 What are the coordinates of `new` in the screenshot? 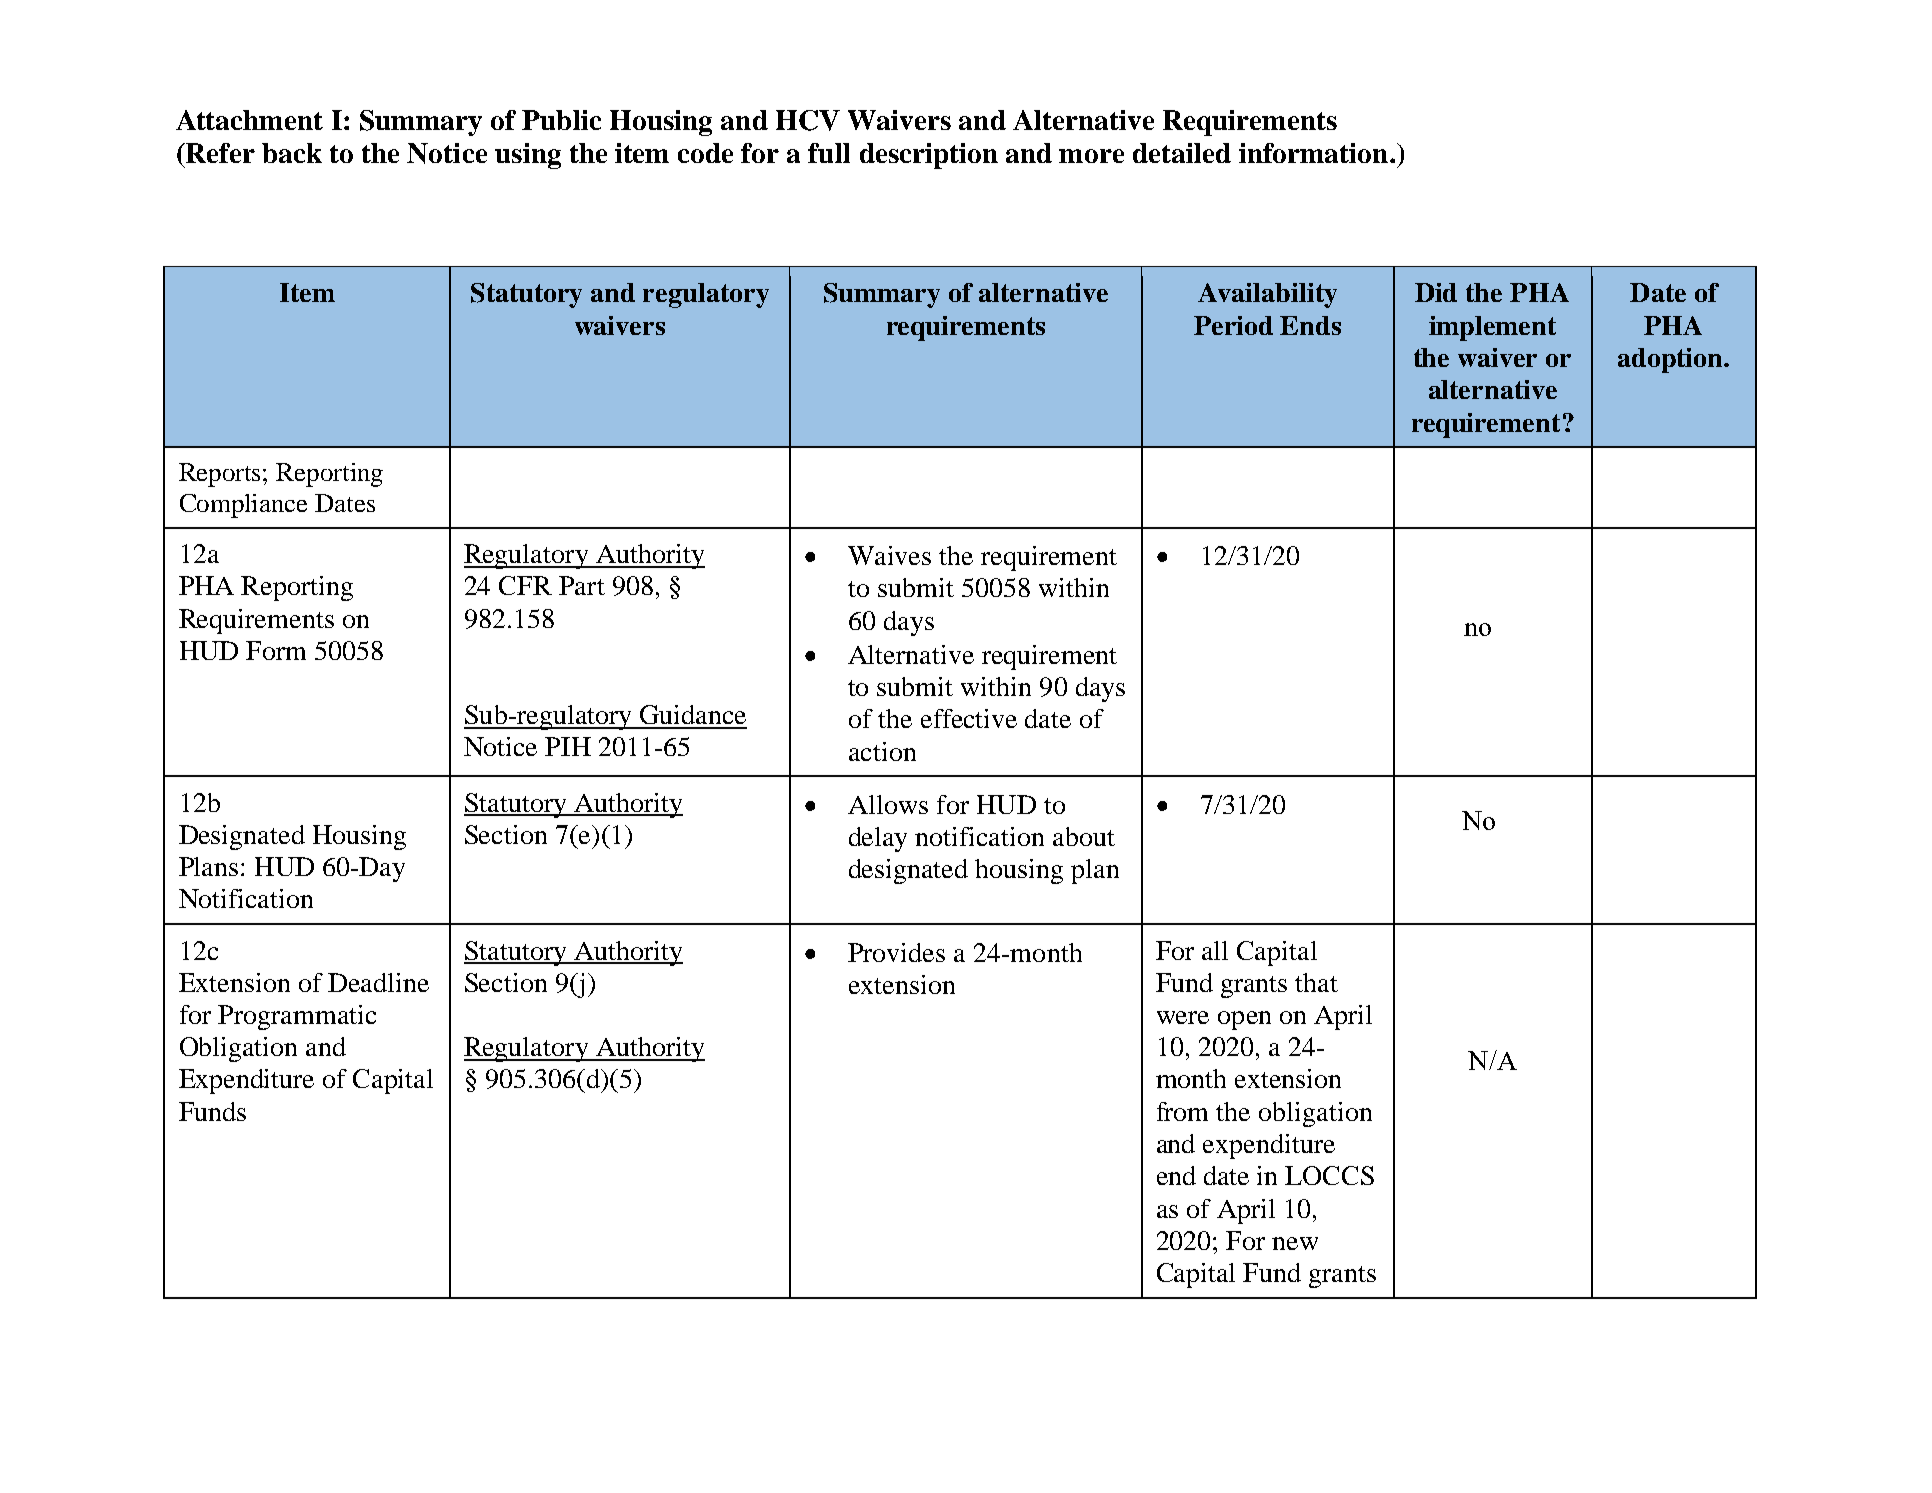 It's located at (1295, 1243).
